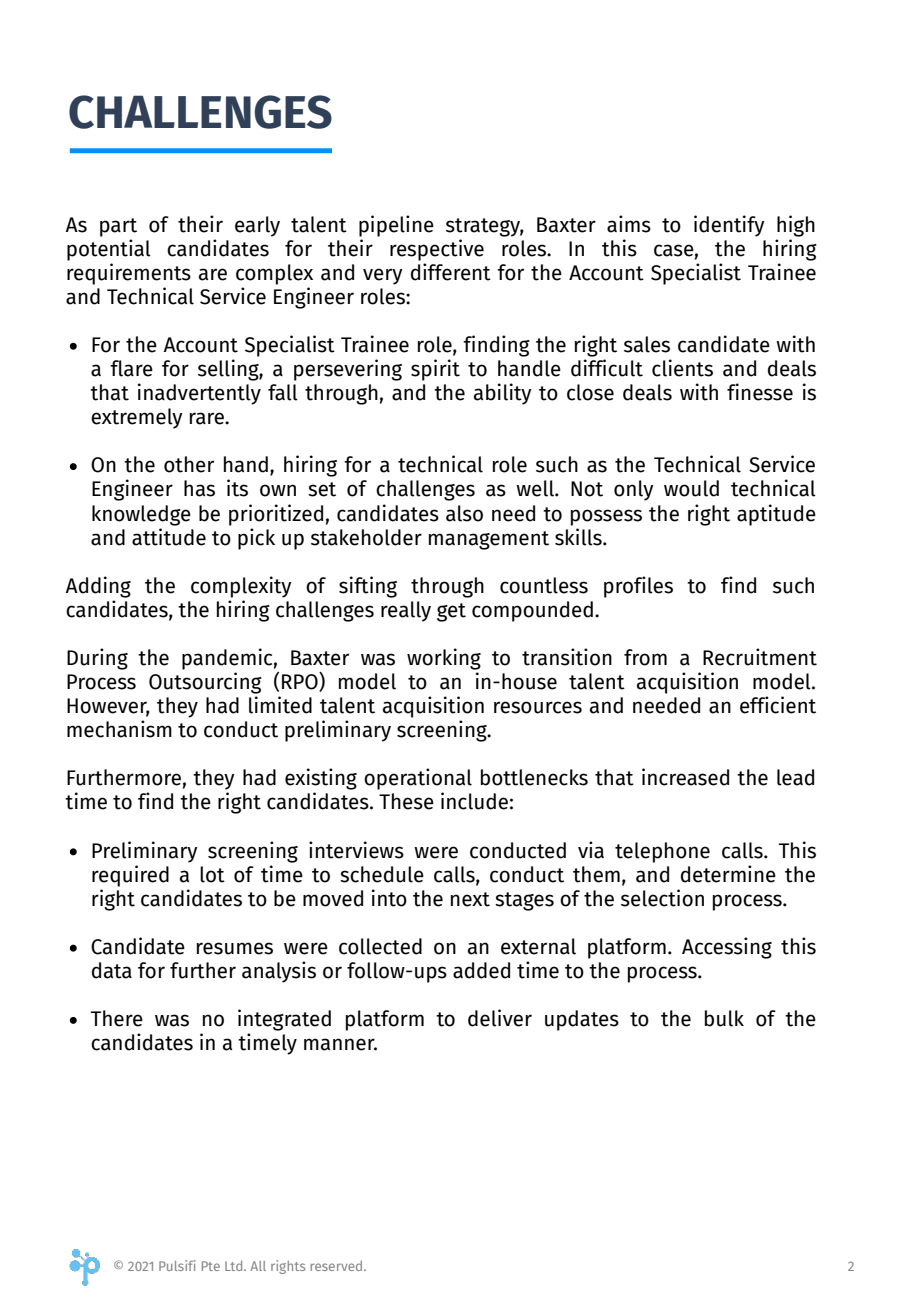 The width and height of the document is (916, 1316). What do you see at coordinates (470, 899) in the document?
I see `next` at bounding box center [470, 899].
